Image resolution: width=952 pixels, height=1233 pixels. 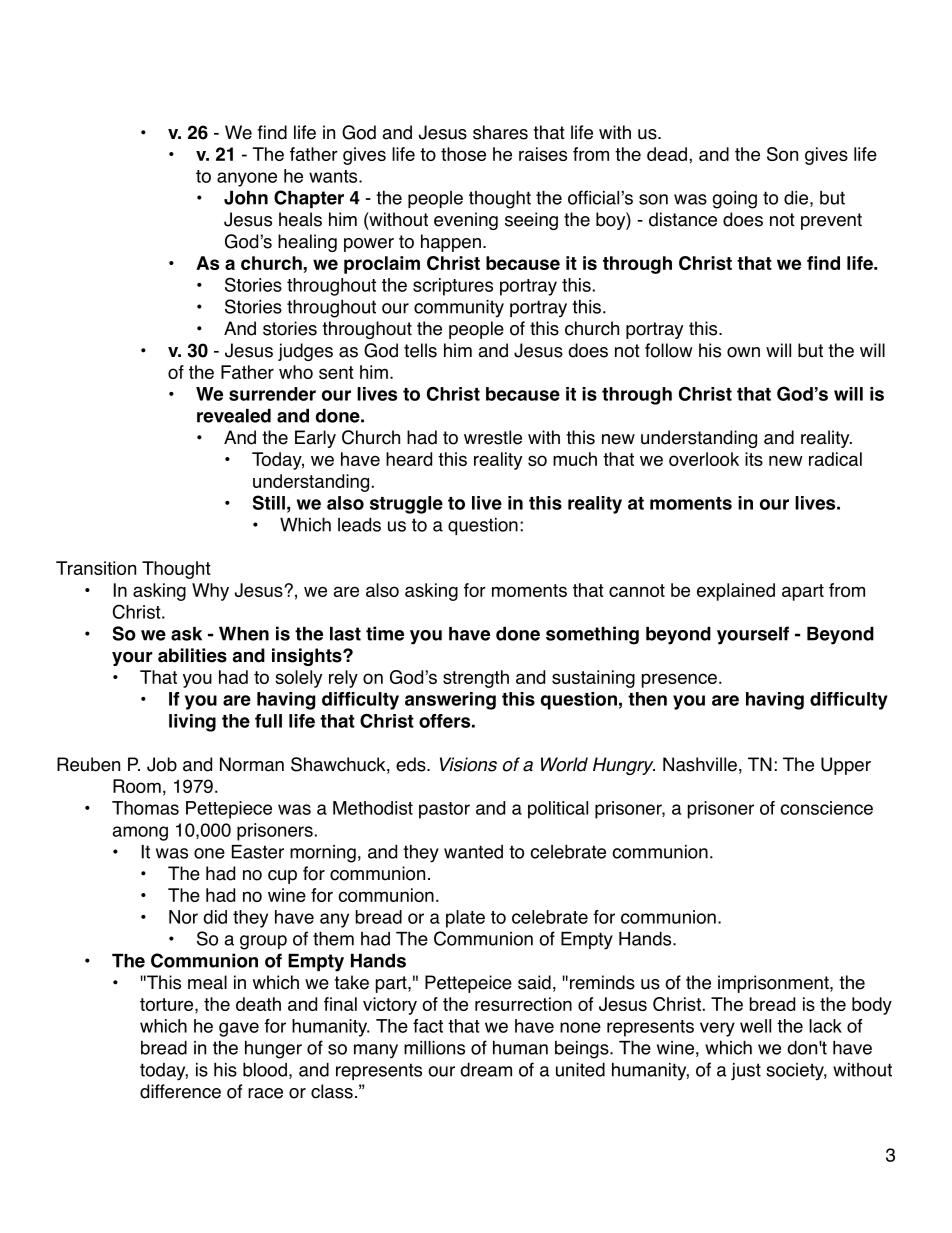 I want to click on Why, so click(x=210, y=592).
